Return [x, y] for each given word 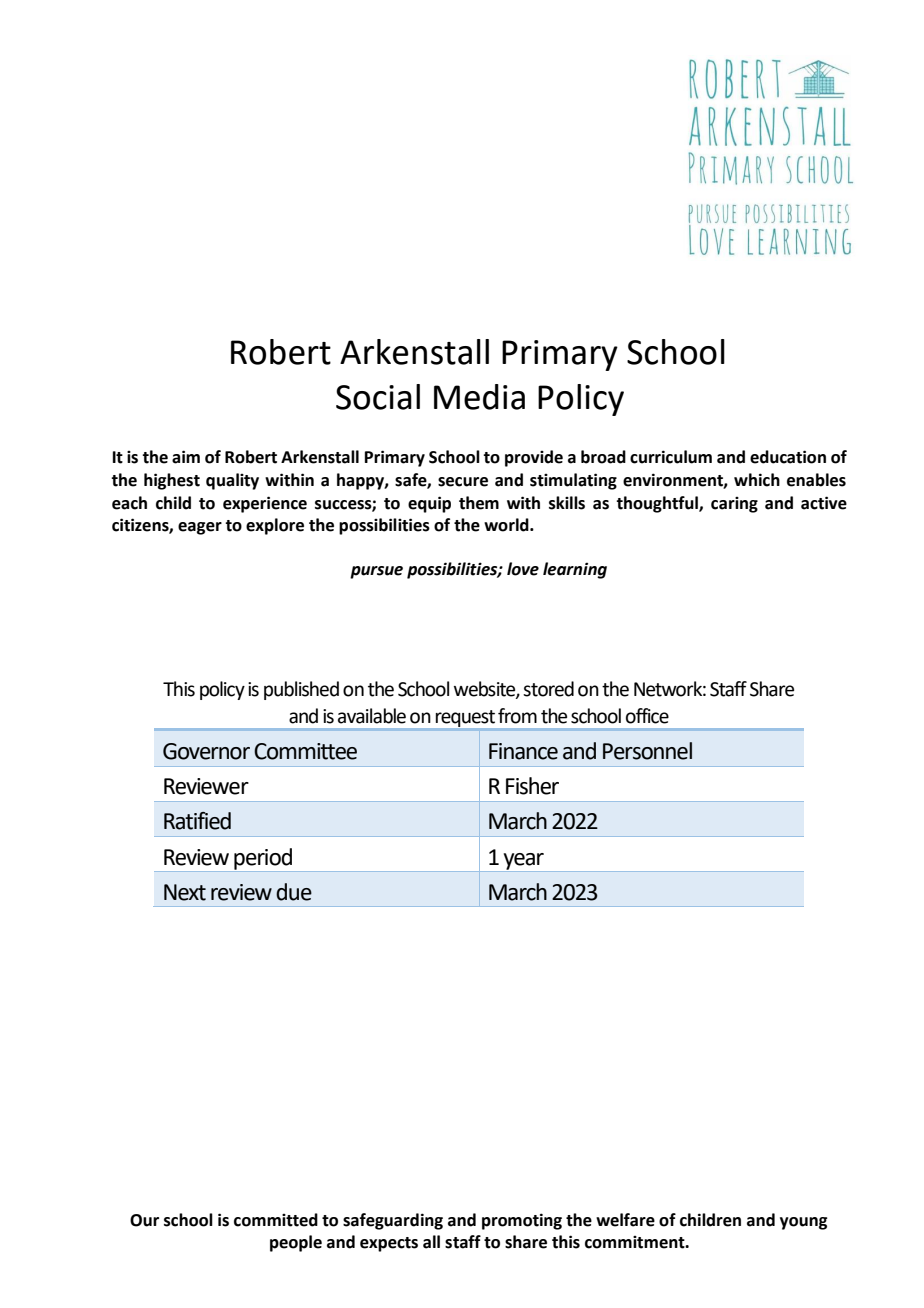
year [524, 861]
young [803, 1223]
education [788, 457]
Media [479, 397]
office [647, 716]
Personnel [647, 751]
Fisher [532, 786]
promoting [522, 1221]
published [301, 690]
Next [185, 892]
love [523, 569]
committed [276, 1220]
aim [186, 457]
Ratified [197, 821]
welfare [625, 1220]
